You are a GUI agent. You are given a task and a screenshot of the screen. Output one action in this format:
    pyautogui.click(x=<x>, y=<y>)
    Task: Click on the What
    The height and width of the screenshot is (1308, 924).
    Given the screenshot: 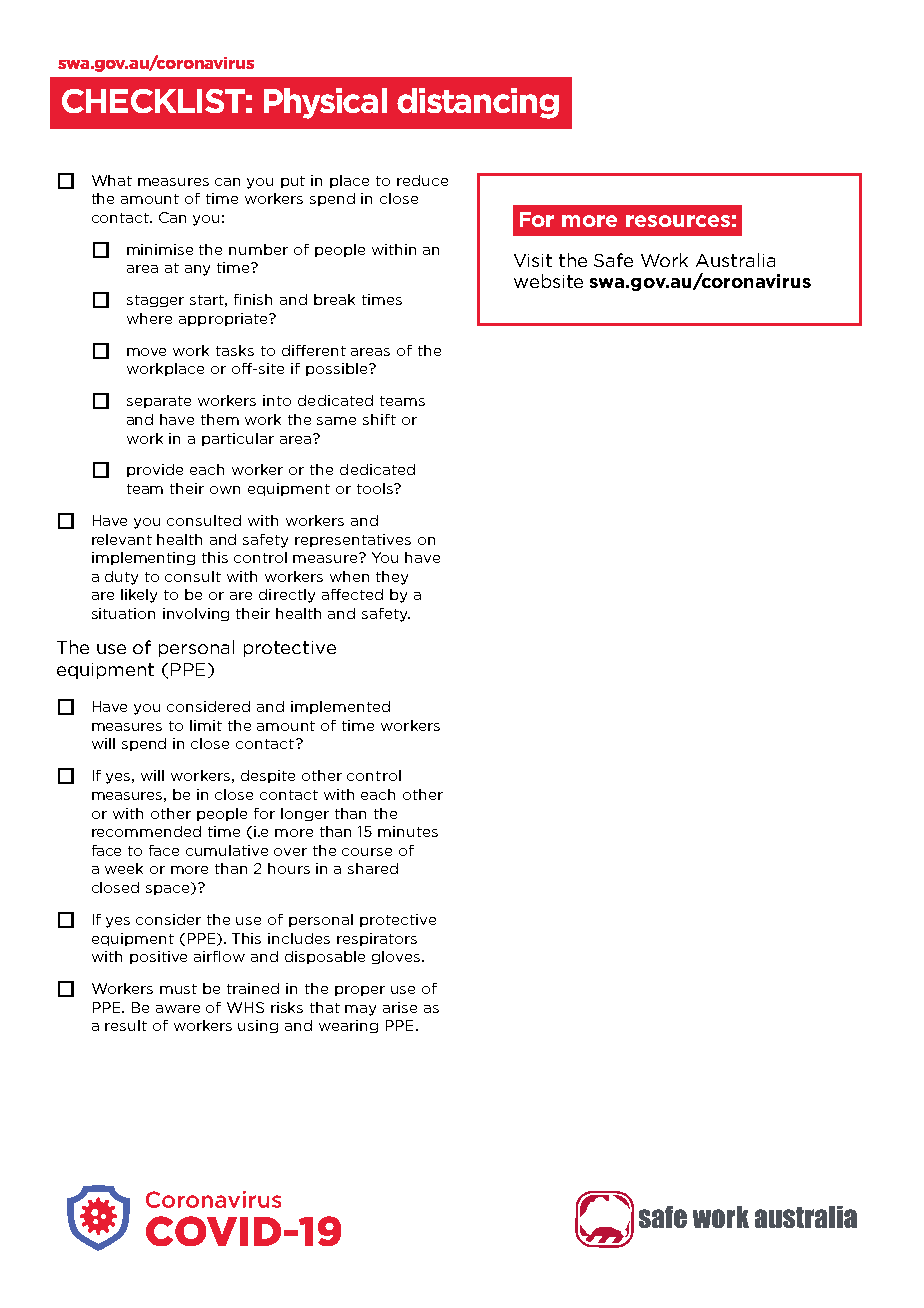 What is the action you would take?
    pyautogui.click(x=112, y=180)
